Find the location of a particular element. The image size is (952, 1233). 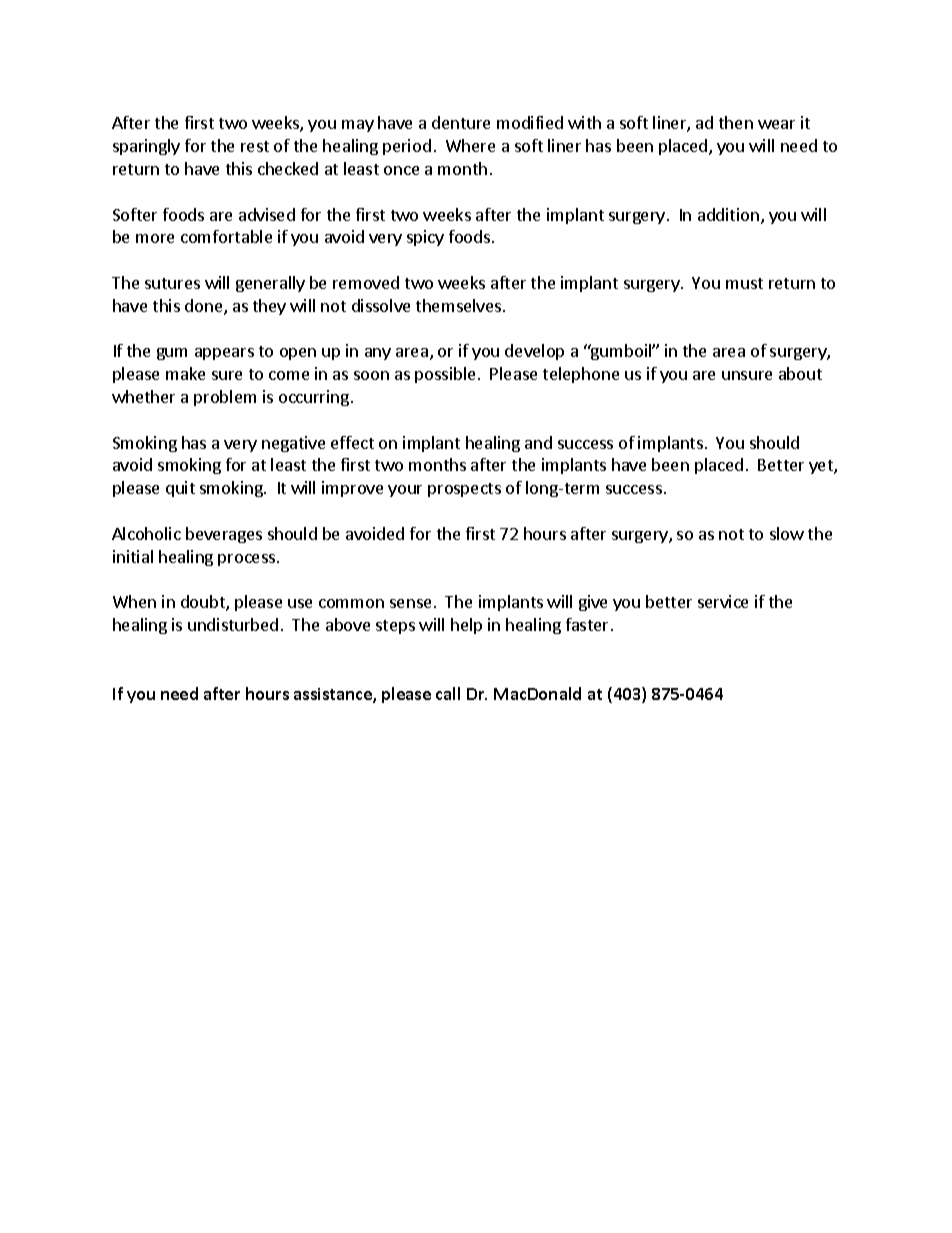

then is located at coordinates (736, 122).
